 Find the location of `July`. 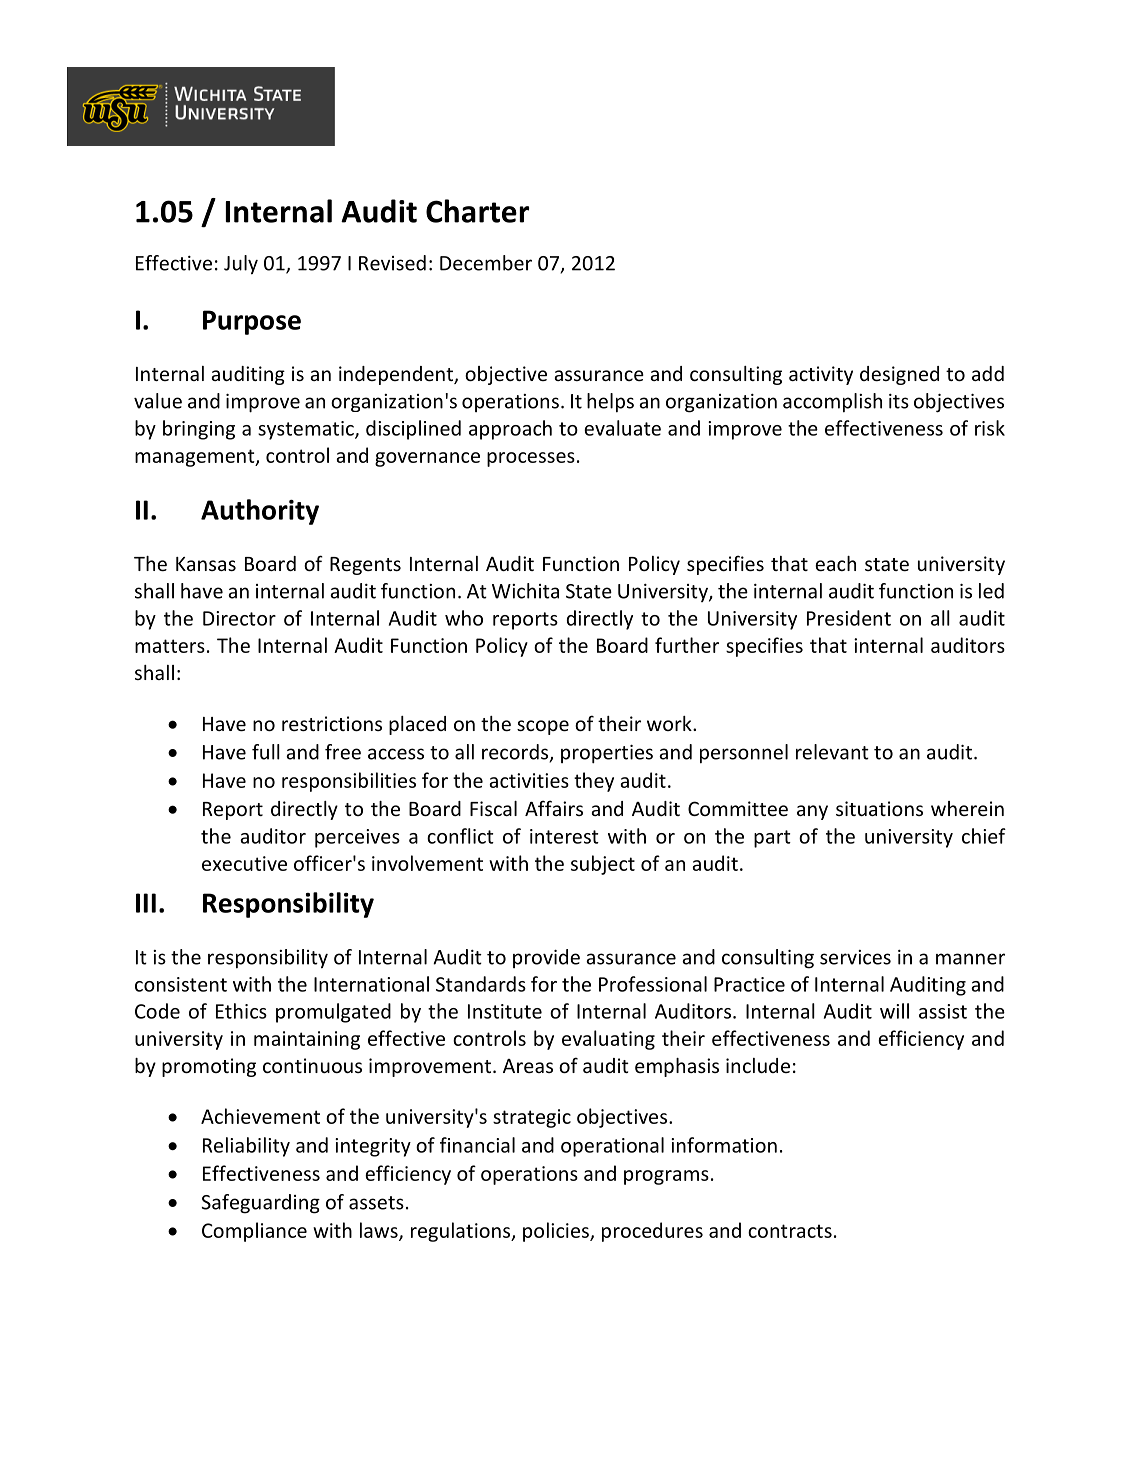

July is located at coordinates (241, 265).
